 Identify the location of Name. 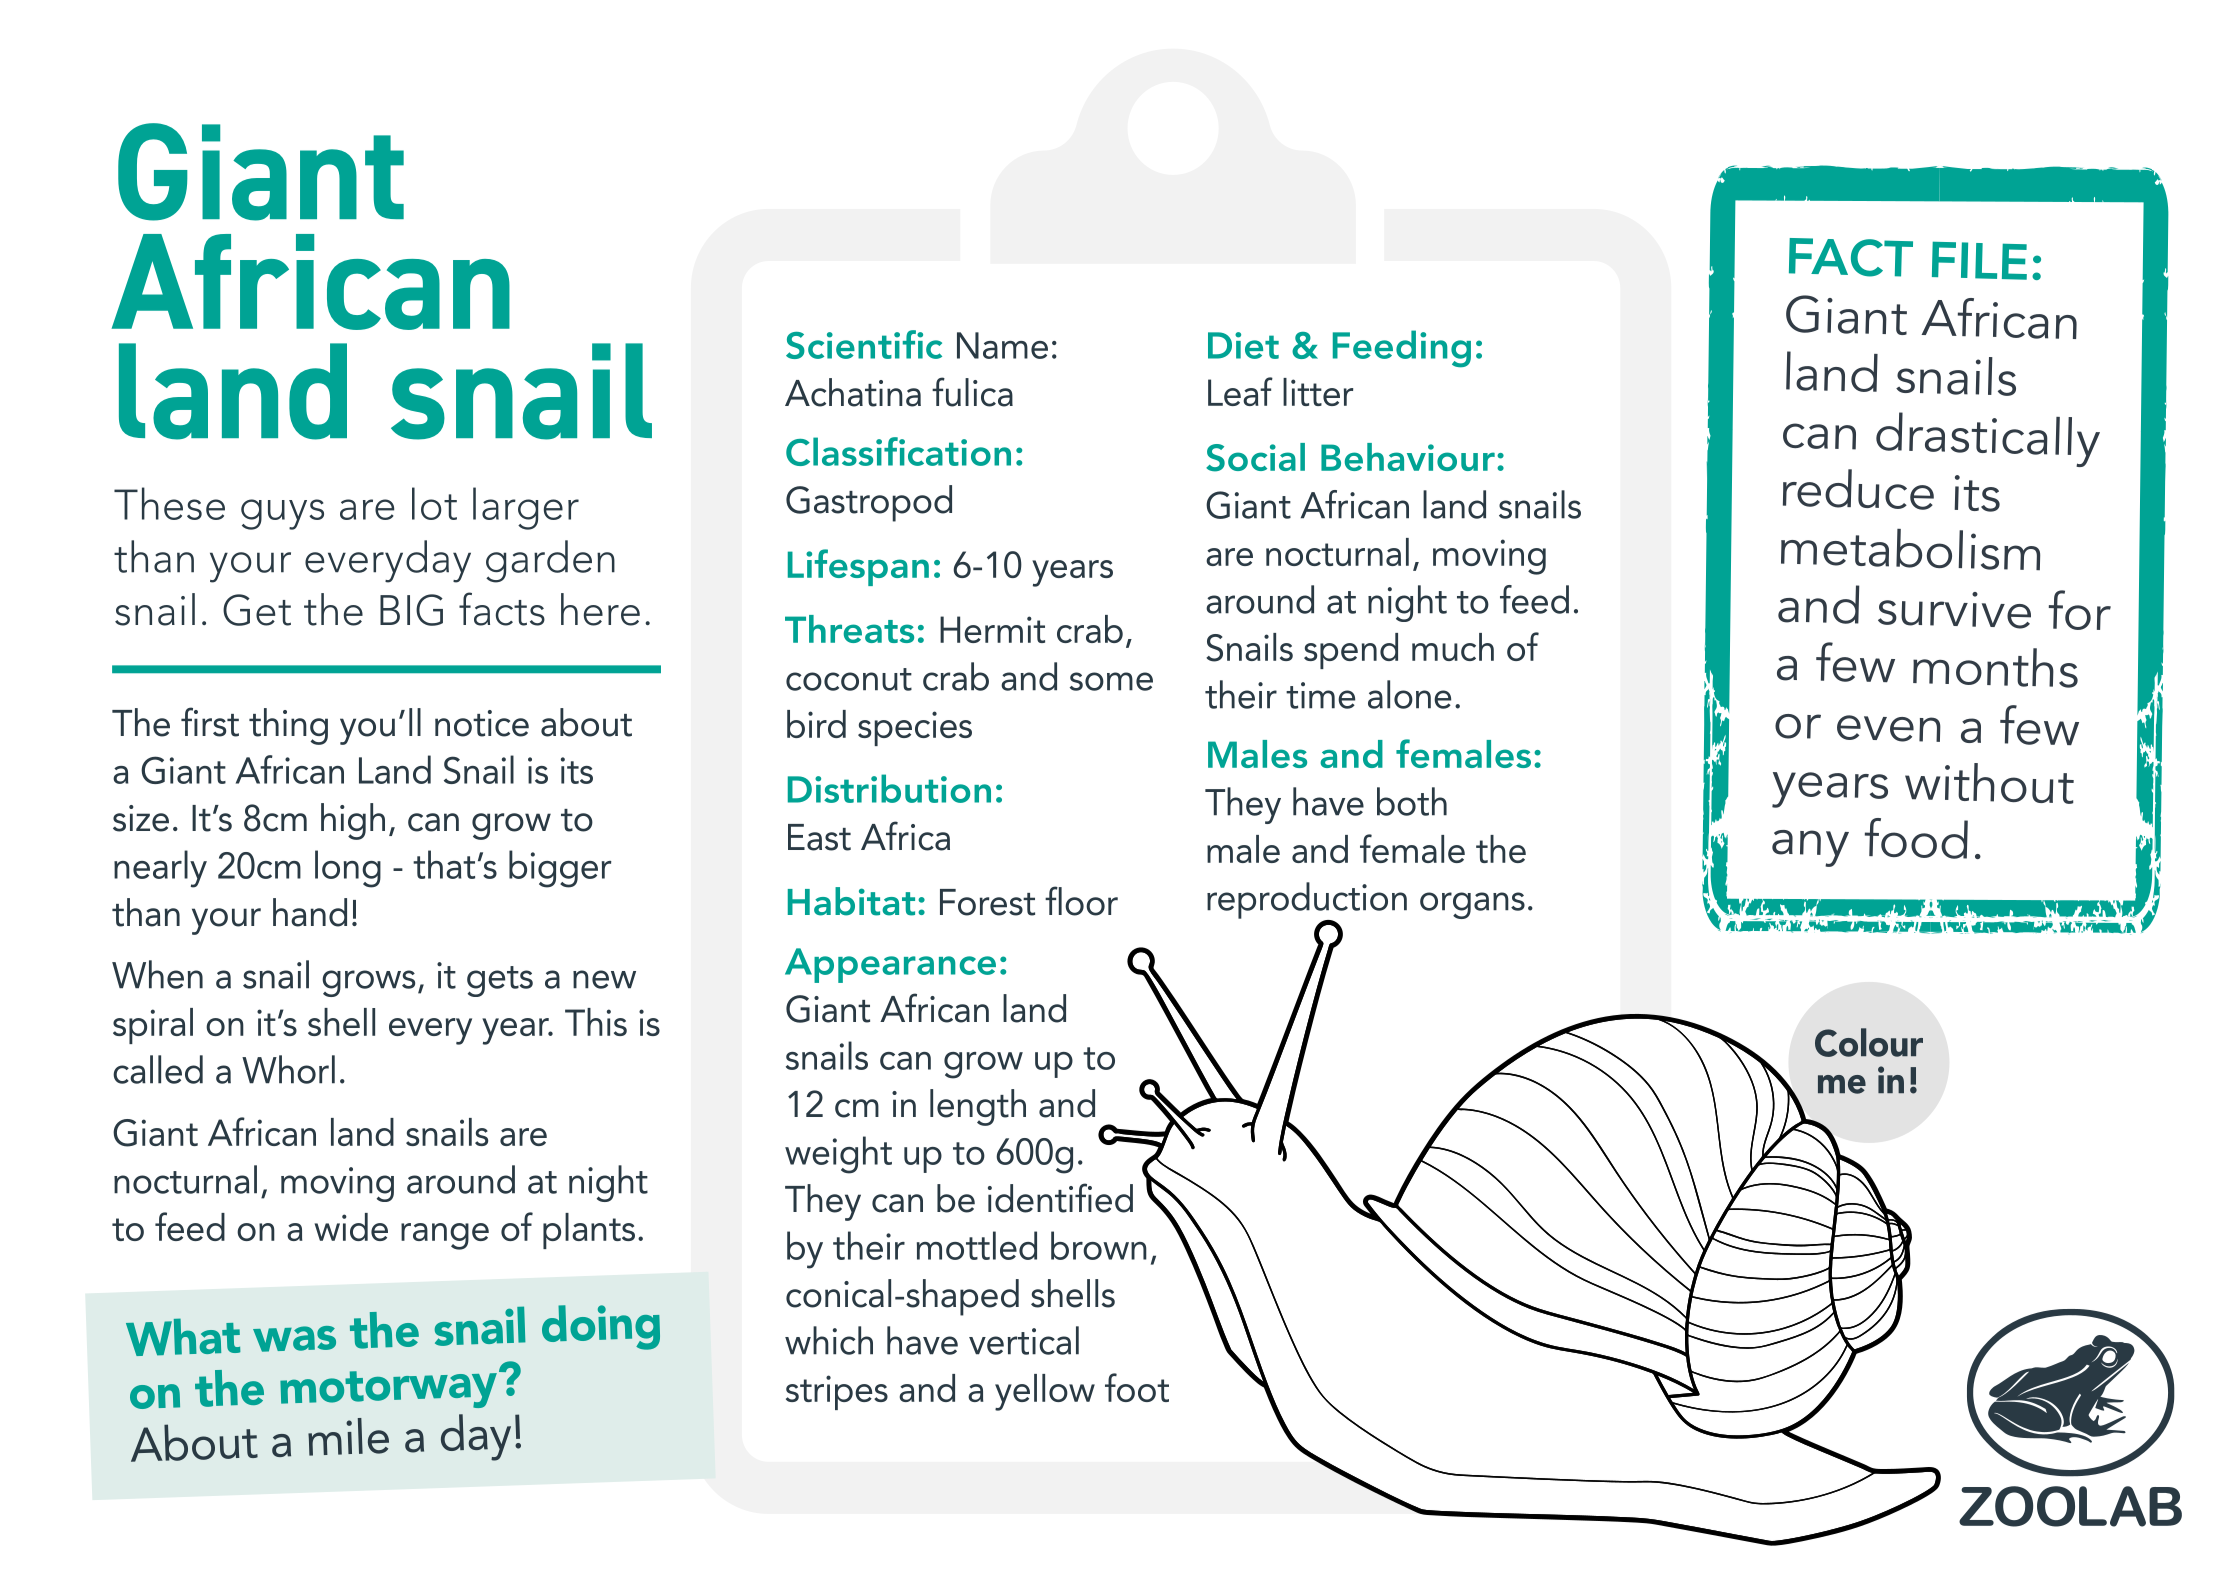
(1002, 345).
